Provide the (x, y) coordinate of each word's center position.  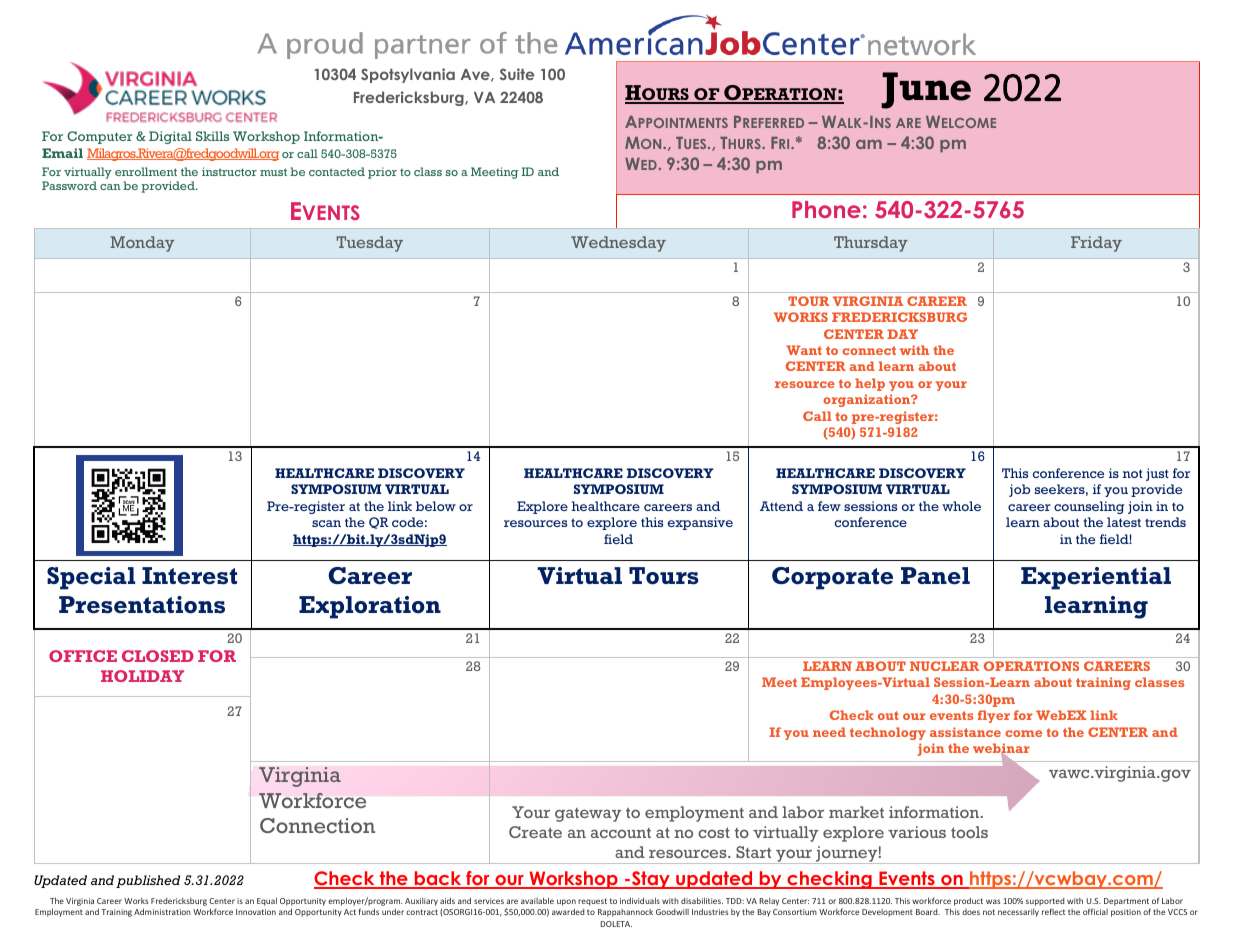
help (870, 384)
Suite (517, 74)
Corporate (832, 578)
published (148, 881)
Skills (212, 136)
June (926, 90)
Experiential (1096, 578)
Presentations (142, 605)
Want (804, 350)
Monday (142, 244)
